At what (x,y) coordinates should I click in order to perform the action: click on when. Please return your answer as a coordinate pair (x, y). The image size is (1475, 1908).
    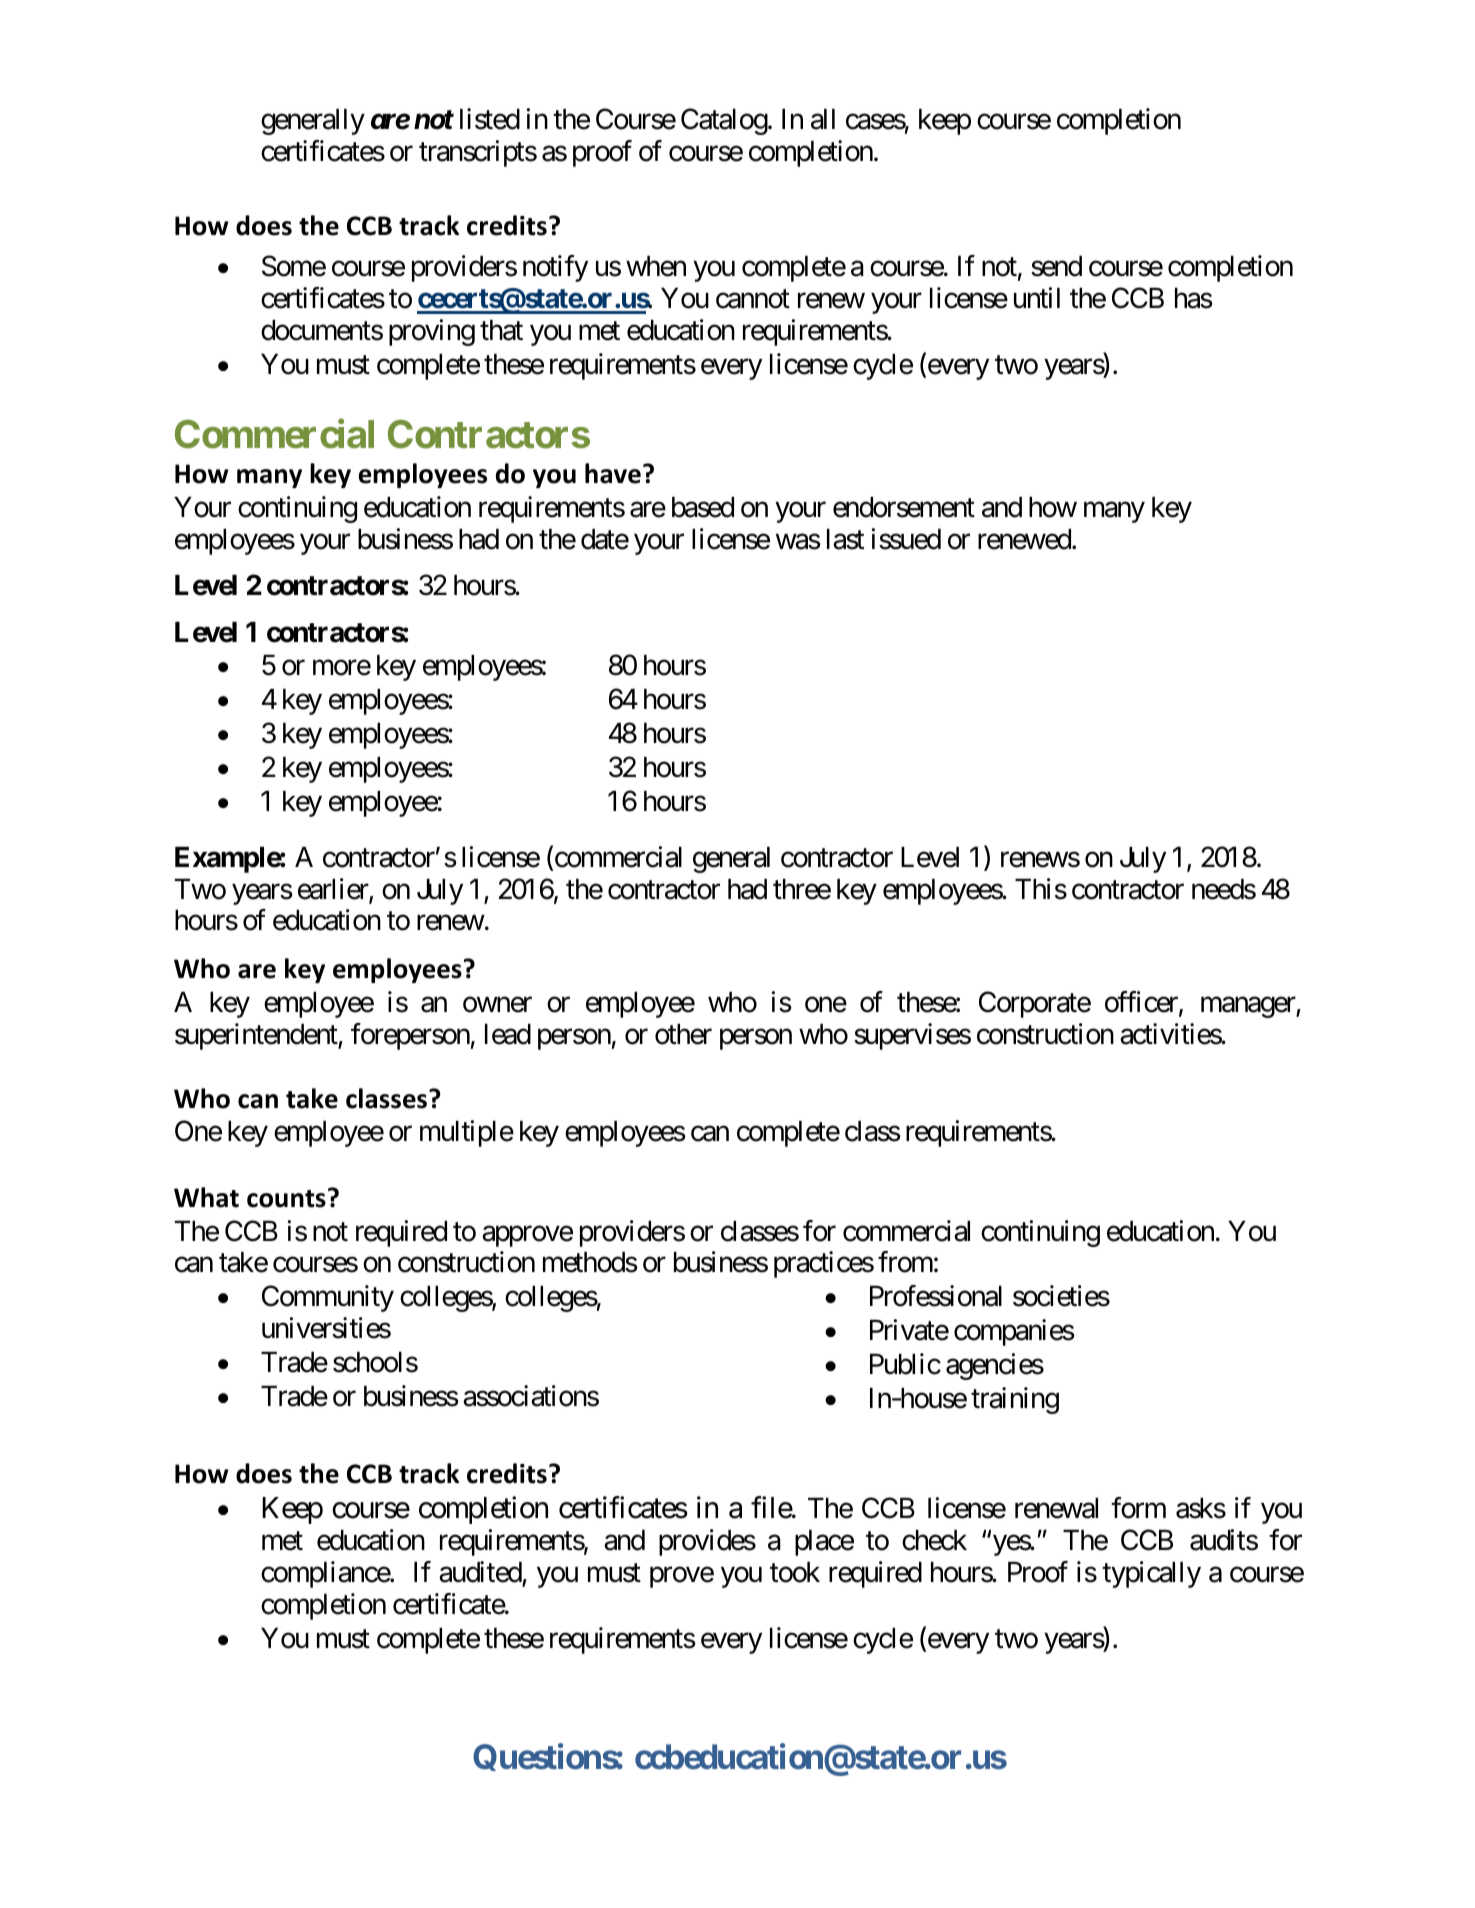
    Looking at the image, I should click on (656, 266).
